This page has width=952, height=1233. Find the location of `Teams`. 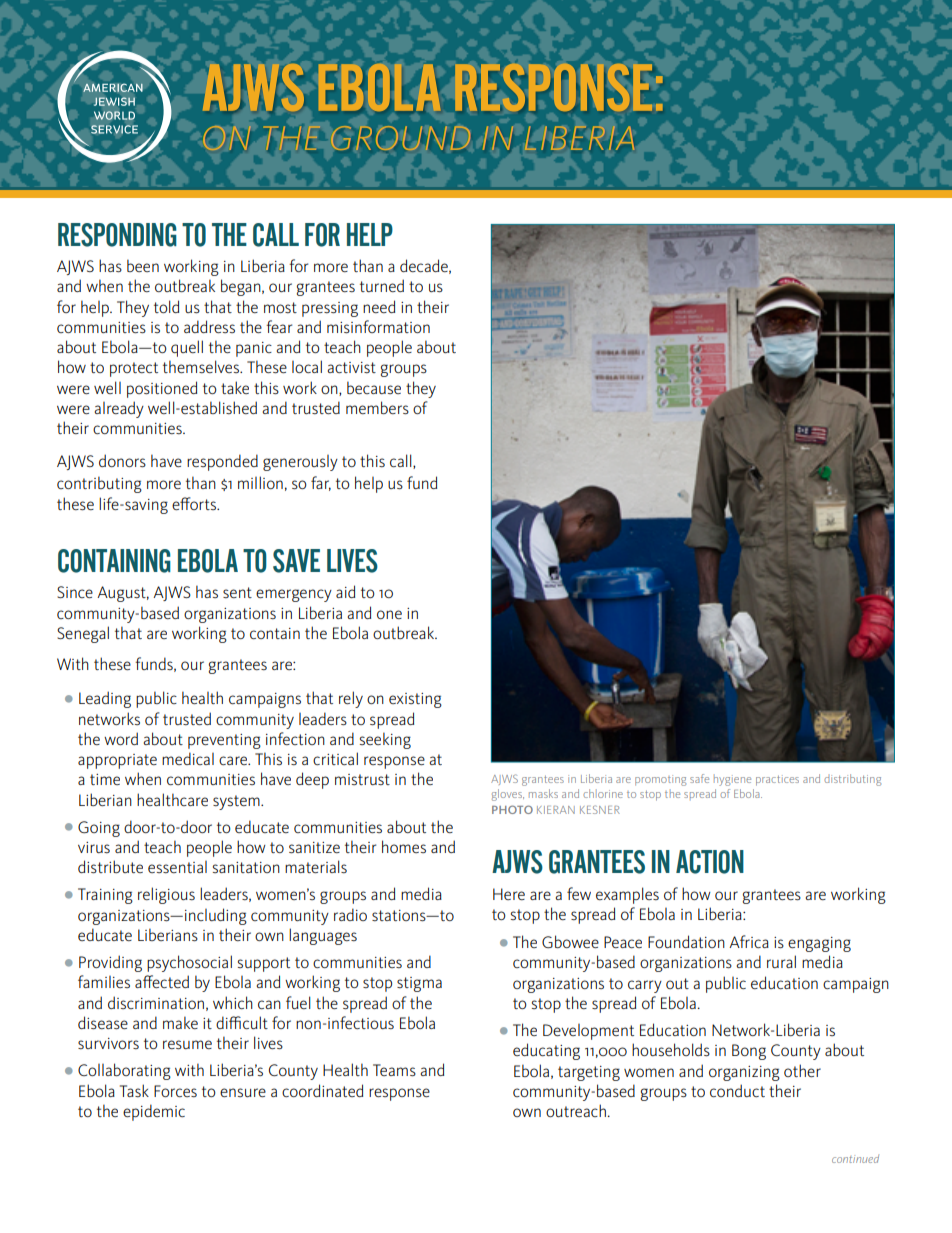

Teams is located at coordinates (394, 1070).
